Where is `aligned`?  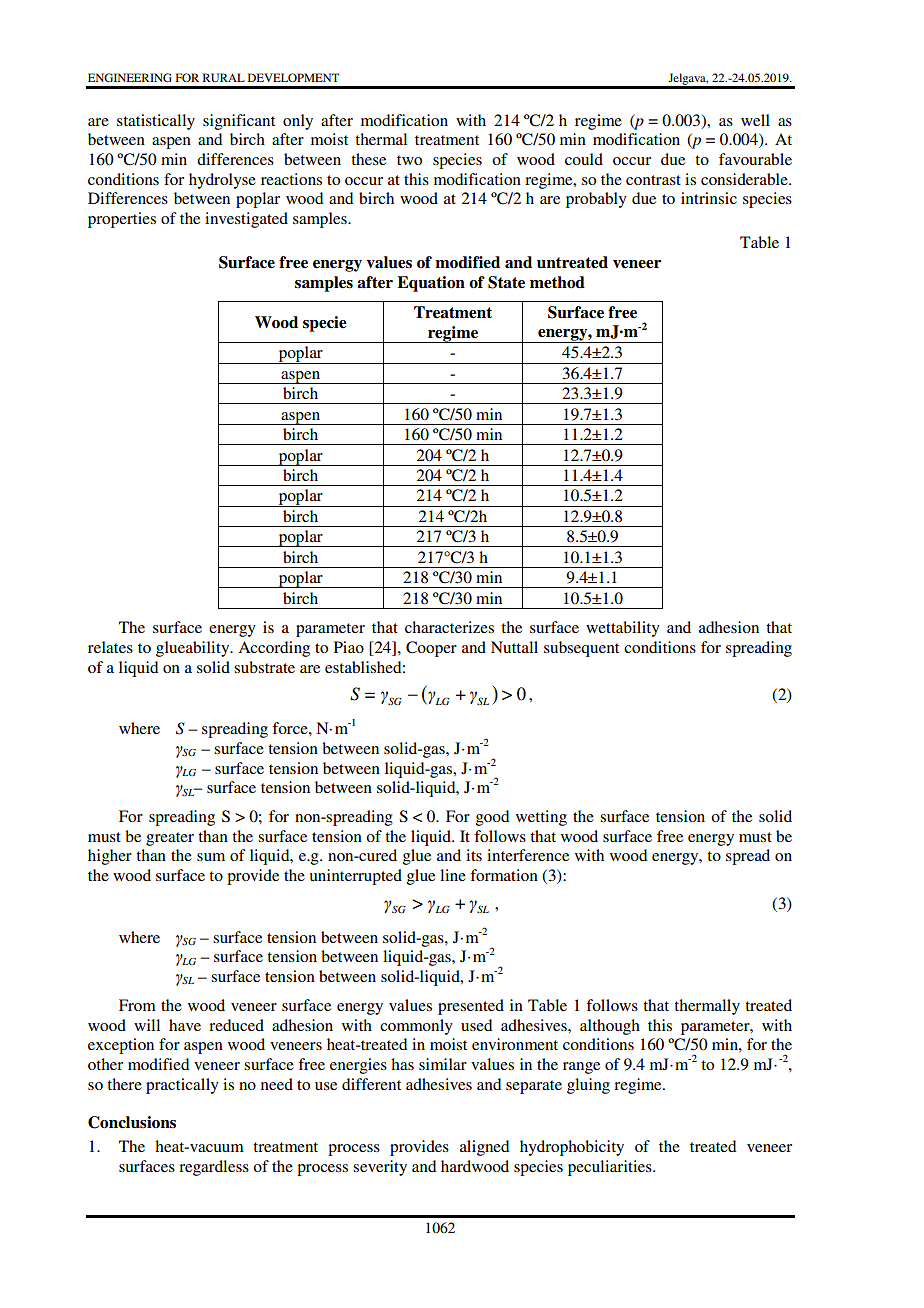
aligned is located at coordinates (484, 1148).
